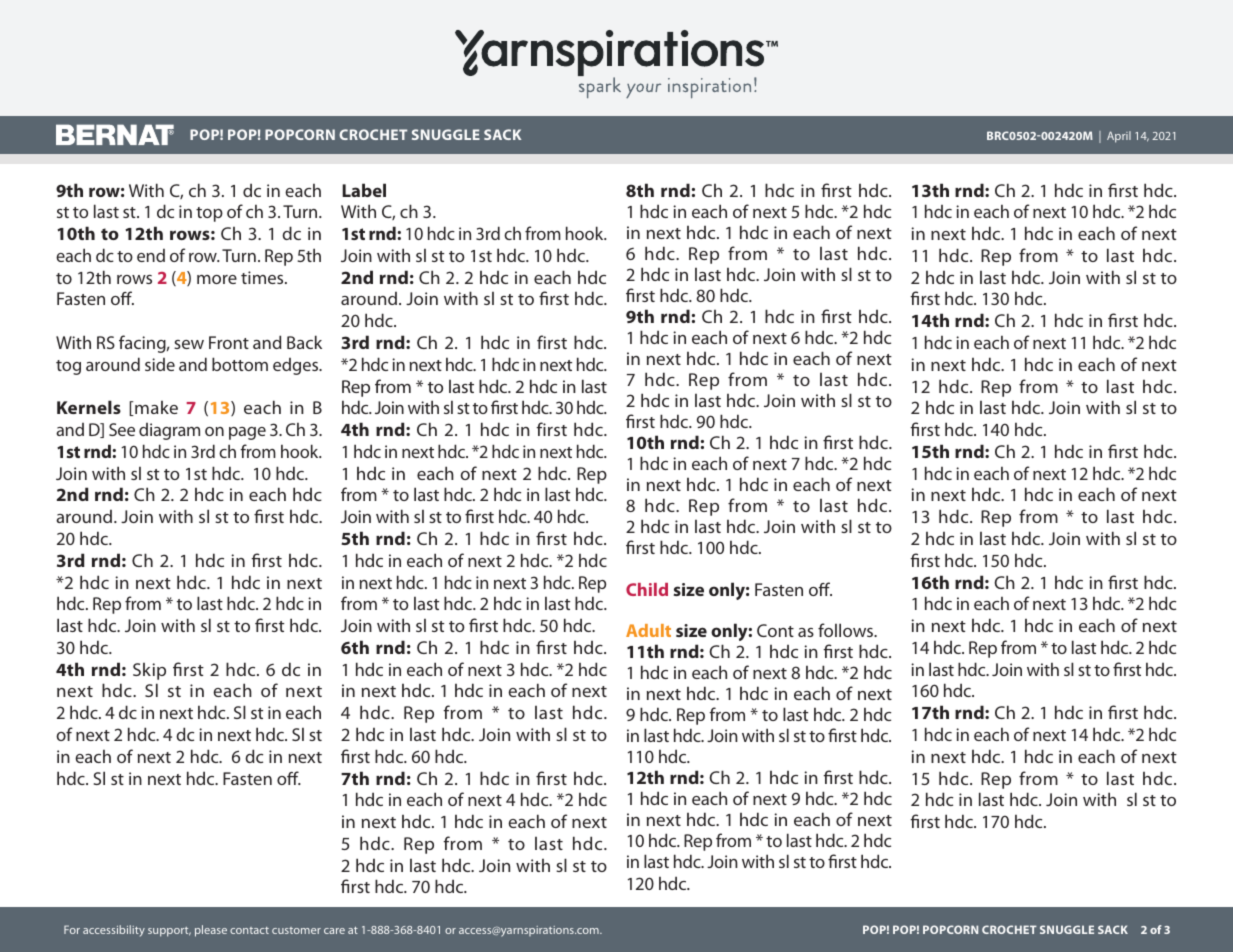 This screenshot has width=1233, height=952. I want to click on Skip, so click(149, 671).
